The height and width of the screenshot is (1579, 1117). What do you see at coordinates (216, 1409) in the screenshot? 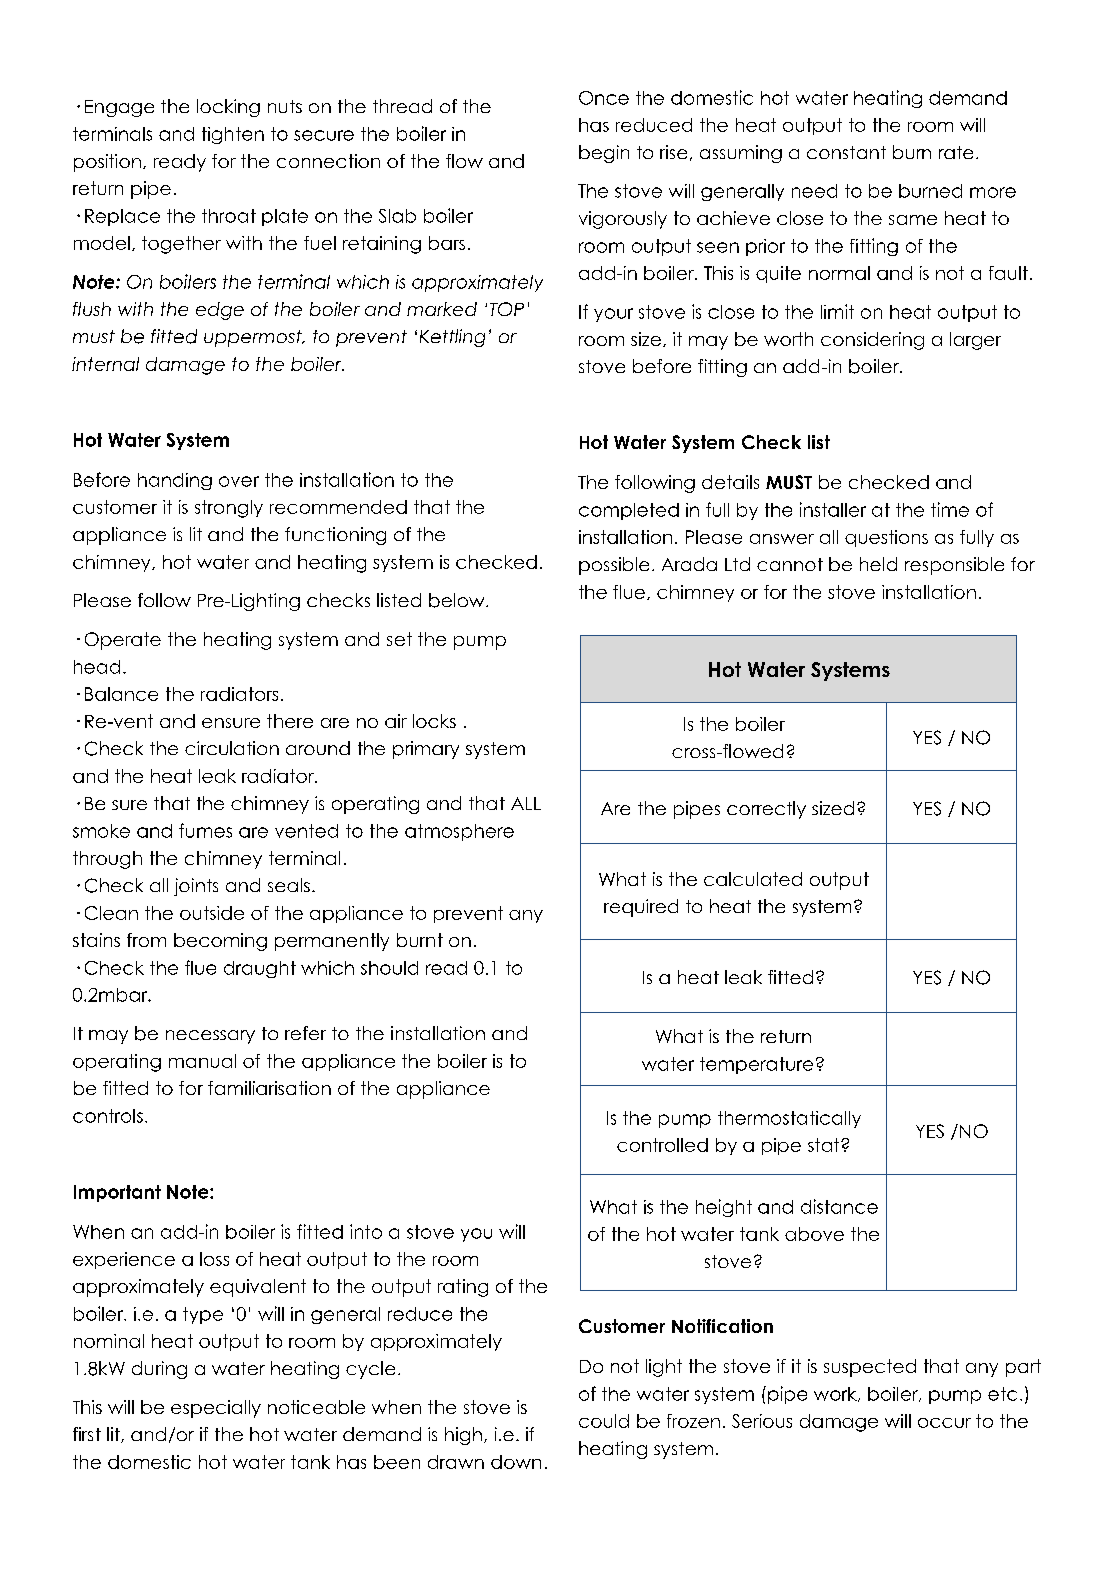
I see `especially` at bounding box center [216, 1409].
